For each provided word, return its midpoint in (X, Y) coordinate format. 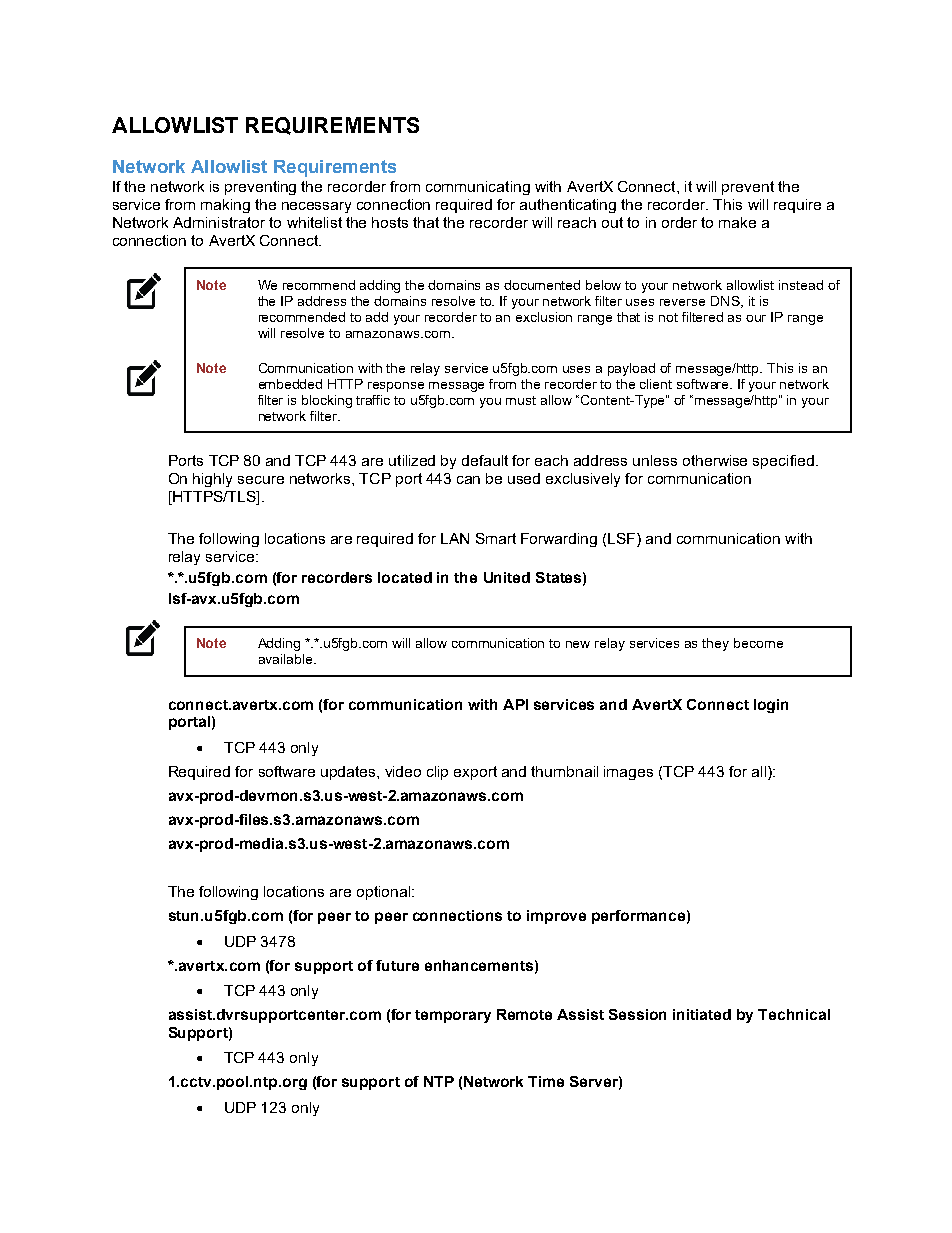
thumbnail (564, 771)
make (737, 222)
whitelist (314, 222)
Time (546, 1081)
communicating (478, 188)
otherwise (715, 460)
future (397, 965)
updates (349, 773)
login (771, 706)
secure (261, 480)
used (524, 478)
